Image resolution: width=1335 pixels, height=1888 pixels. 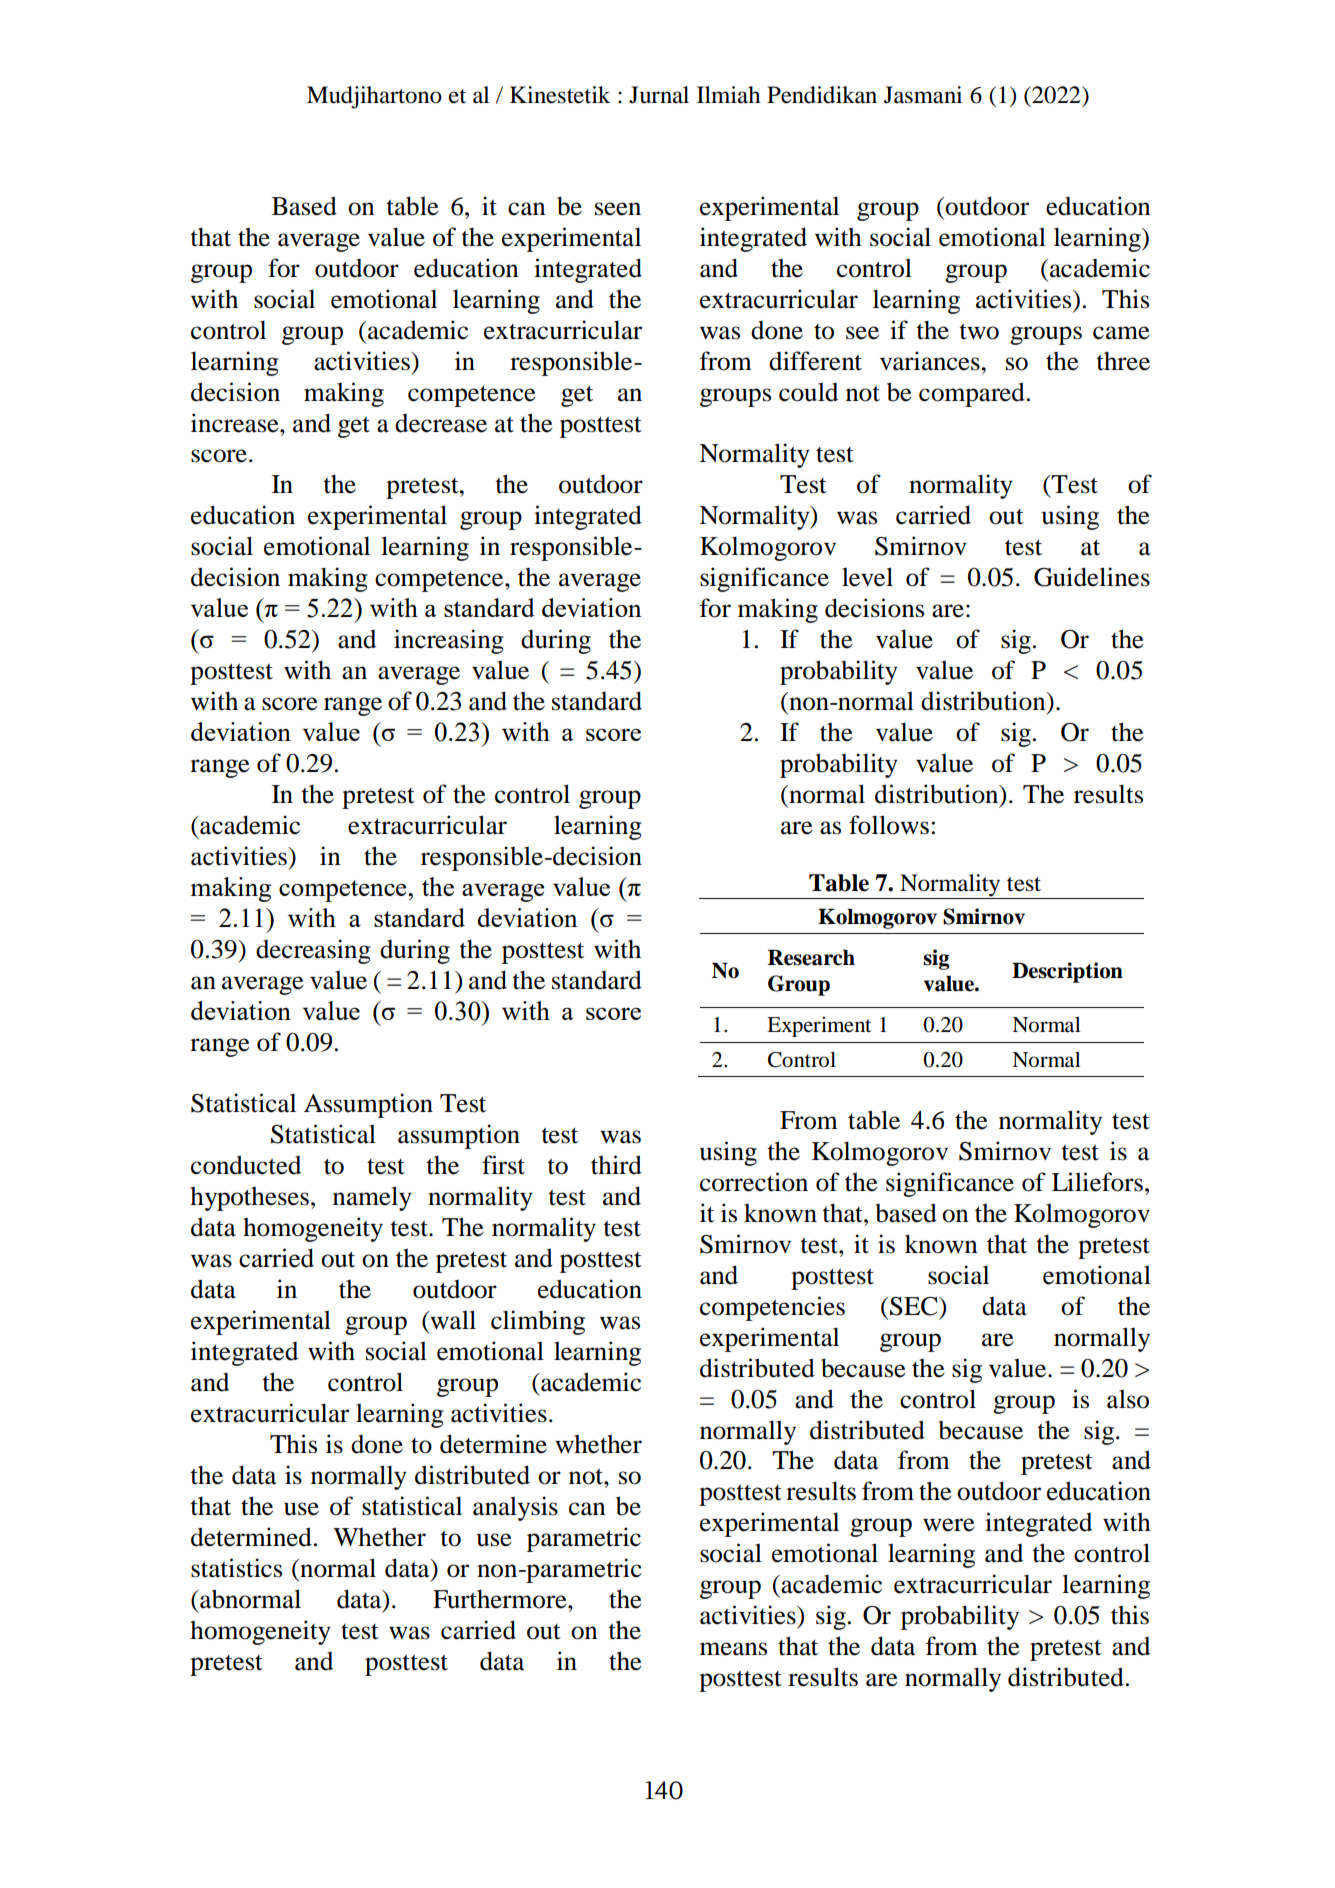 I want to click on Description, so click(x=1067, y=972).
